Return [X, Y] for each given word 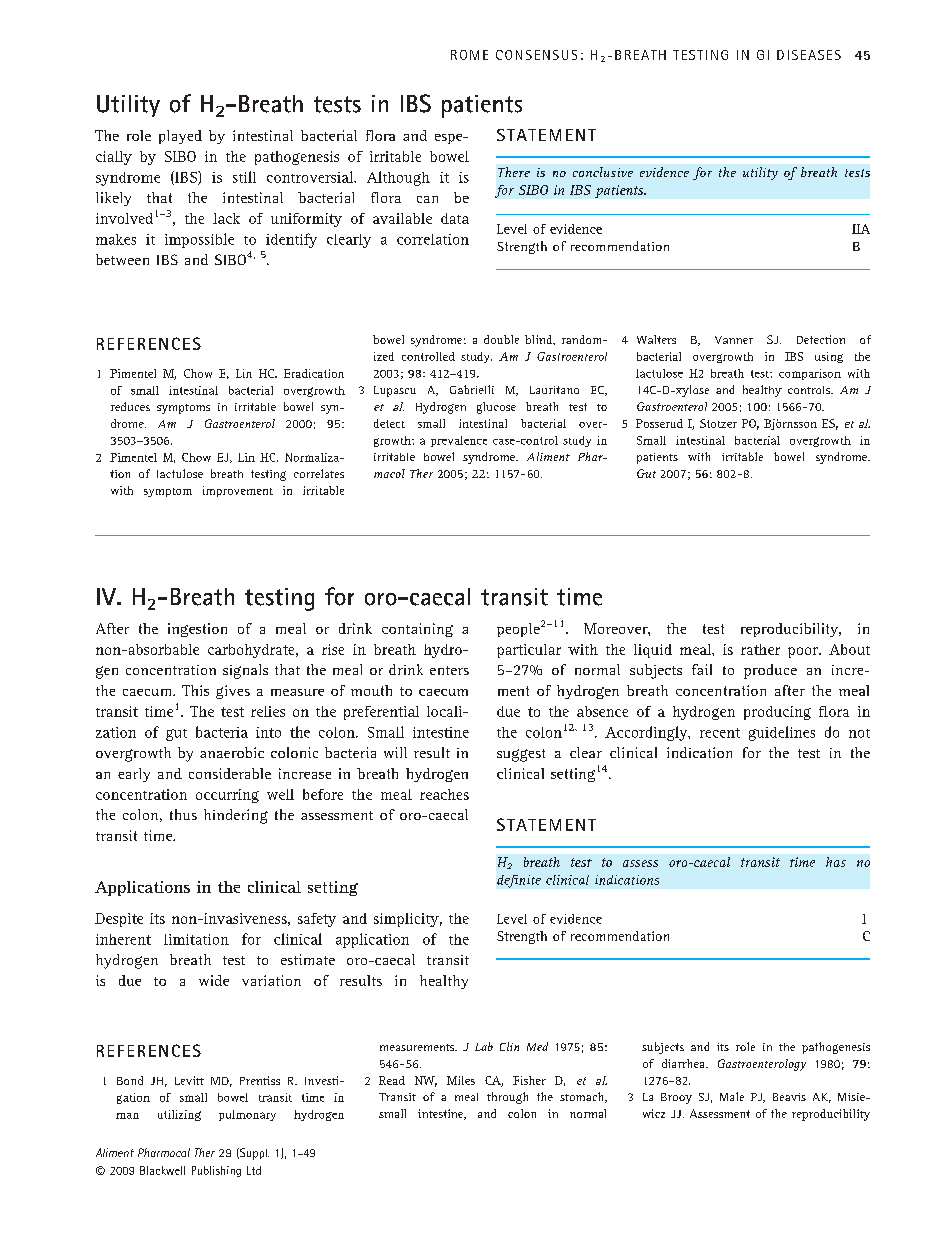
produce [770, 671]
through [507, 1098]
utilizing [179, 1115]
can [427, 199]
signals [245, 671]
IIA [861, 229]
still [244, 177]
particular [529, 651]
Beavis [789, 1097]
